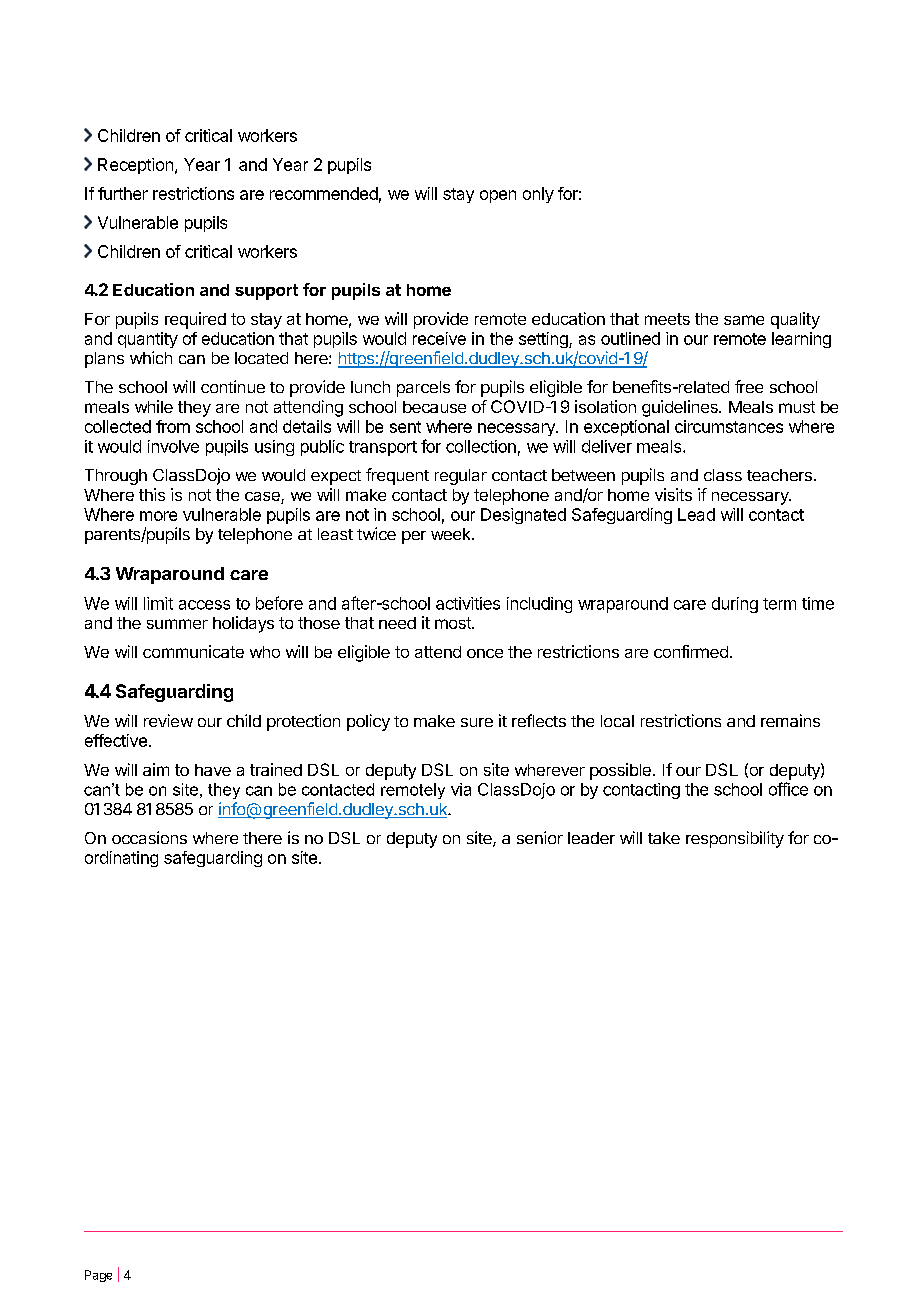 The height and width of the document is (1309, 924). What do you see at coordinates (98, 1276) in the document?
I see `Page` at bounding box center [98, 1276].
